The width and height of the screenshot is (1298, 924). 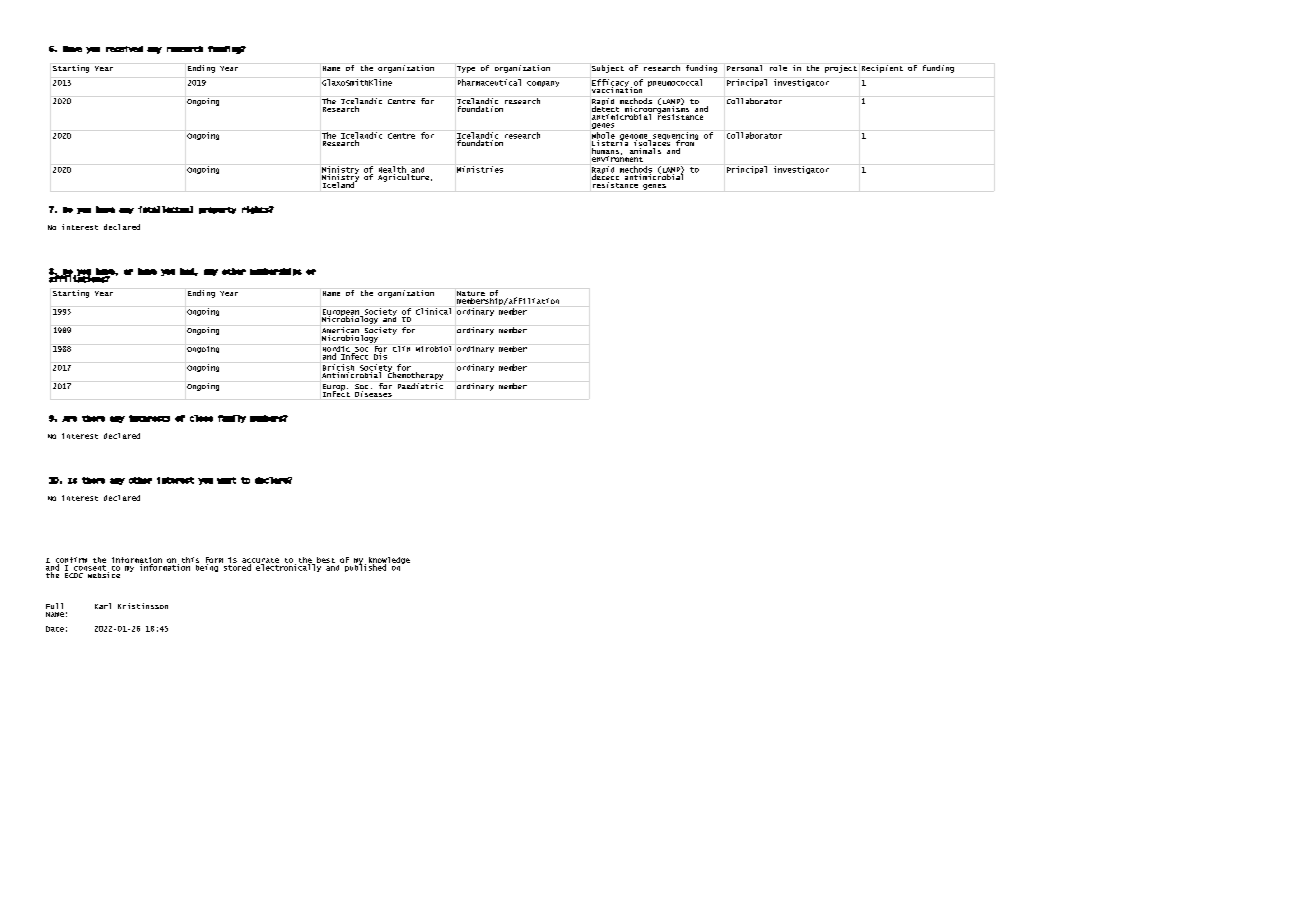 I want to click on Karl, so click(x=103, y=606).
